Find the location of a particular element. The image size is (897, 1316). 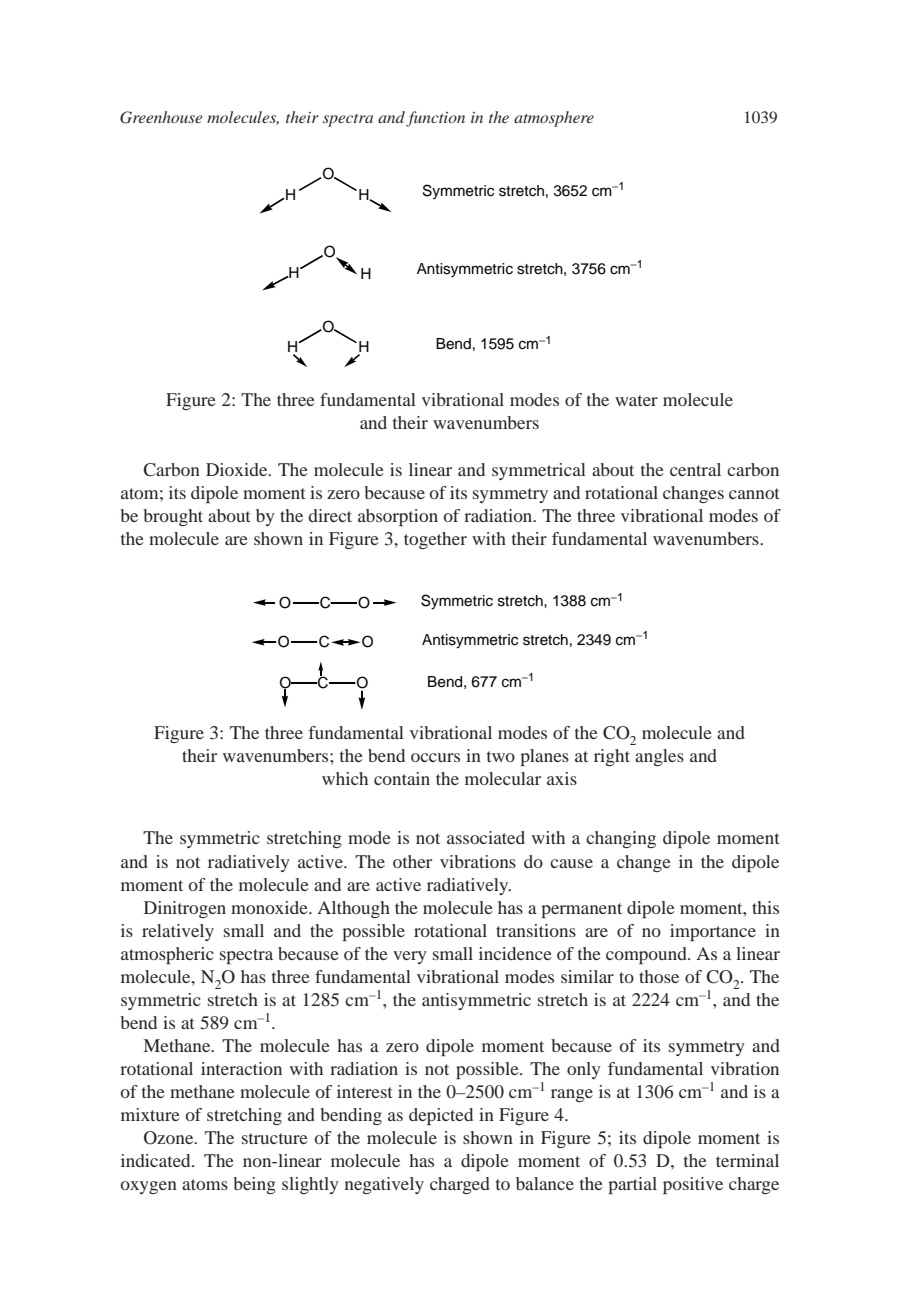

positive is located at coordinates (693, 1185).
